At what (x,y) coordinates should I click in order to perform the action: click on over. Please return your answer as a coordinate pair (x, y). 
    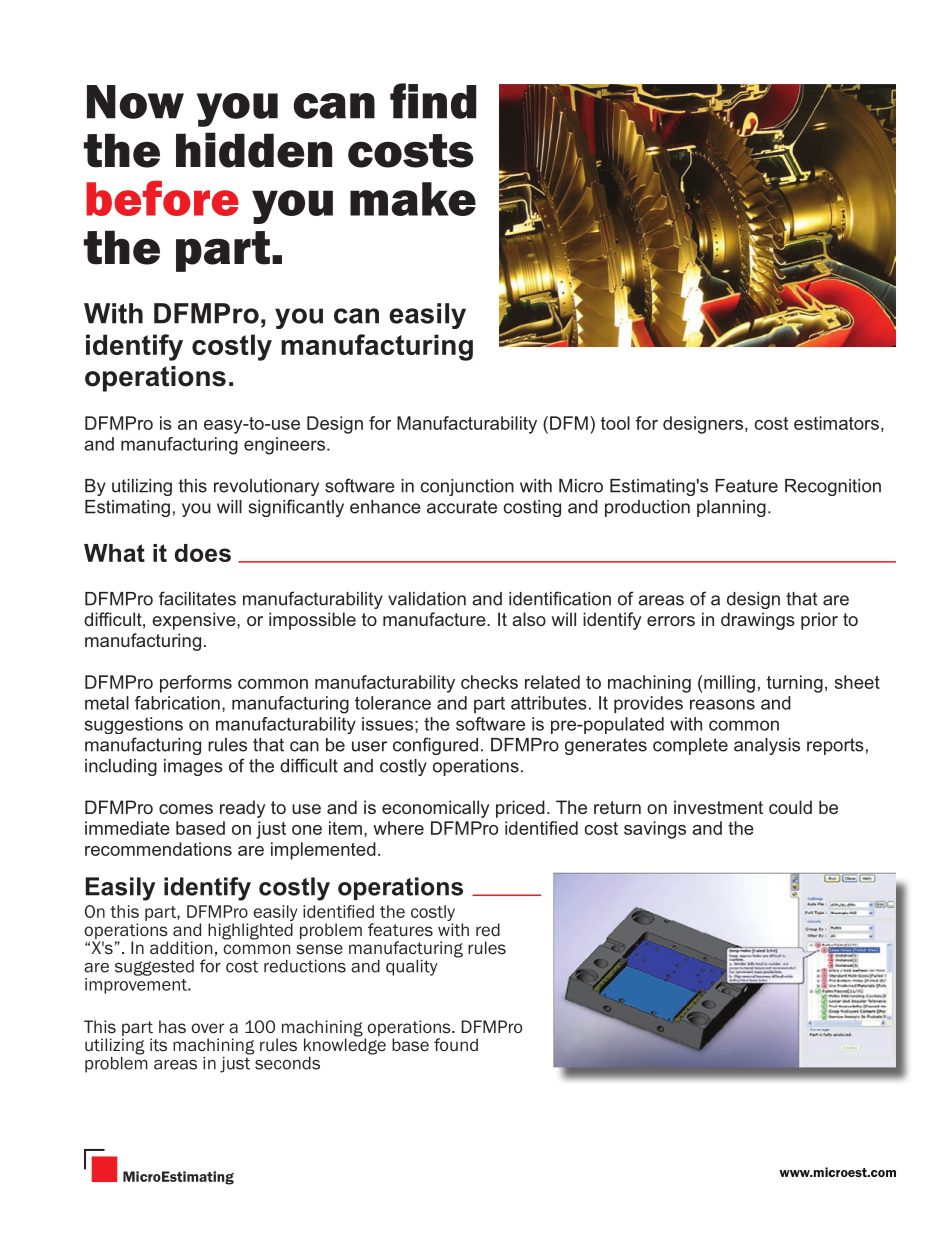
    Looking at the image, I should click on (207, 1028).
